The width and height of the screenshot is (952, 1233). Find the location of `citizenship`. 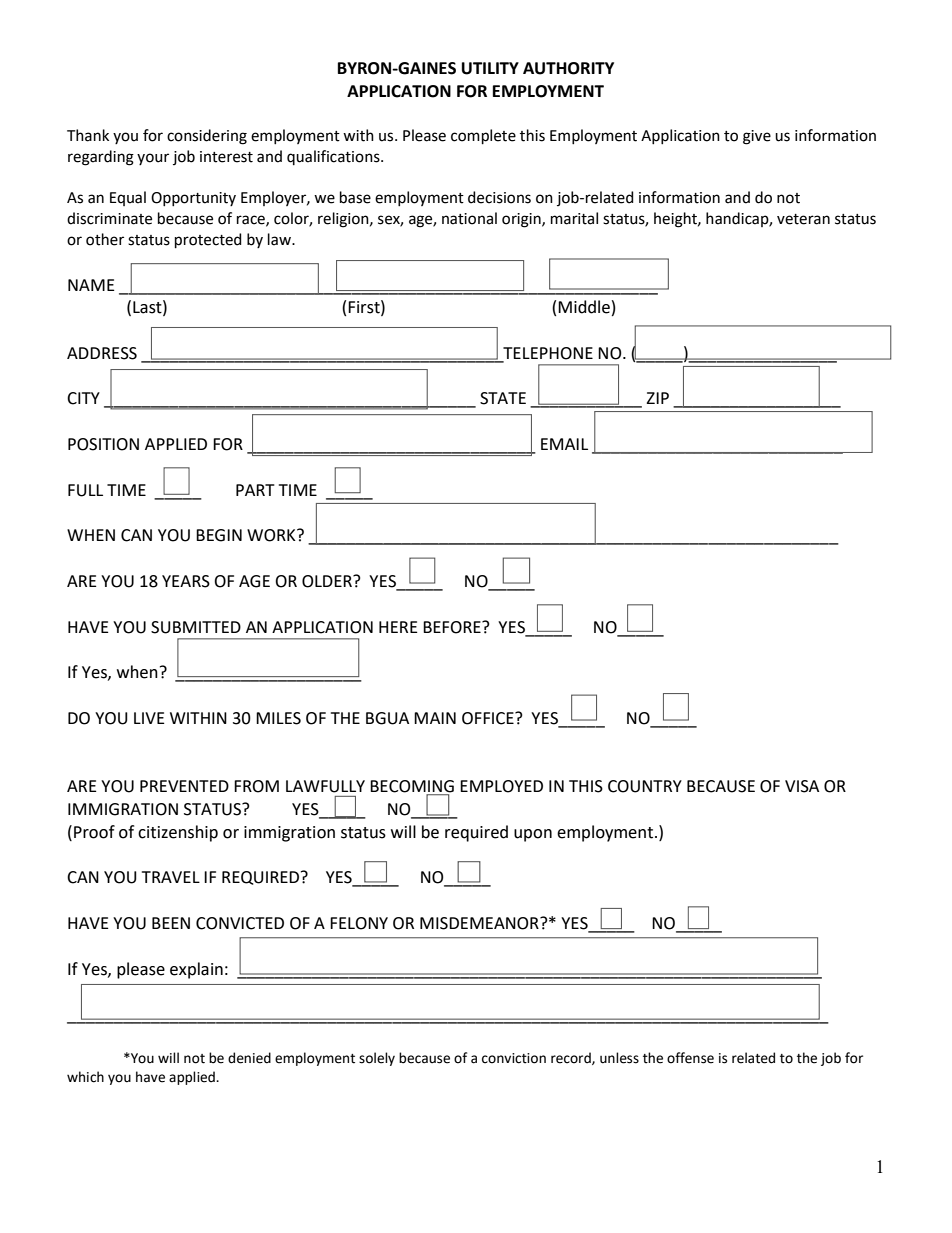

citizenship is located at coordinates (178, 833).
